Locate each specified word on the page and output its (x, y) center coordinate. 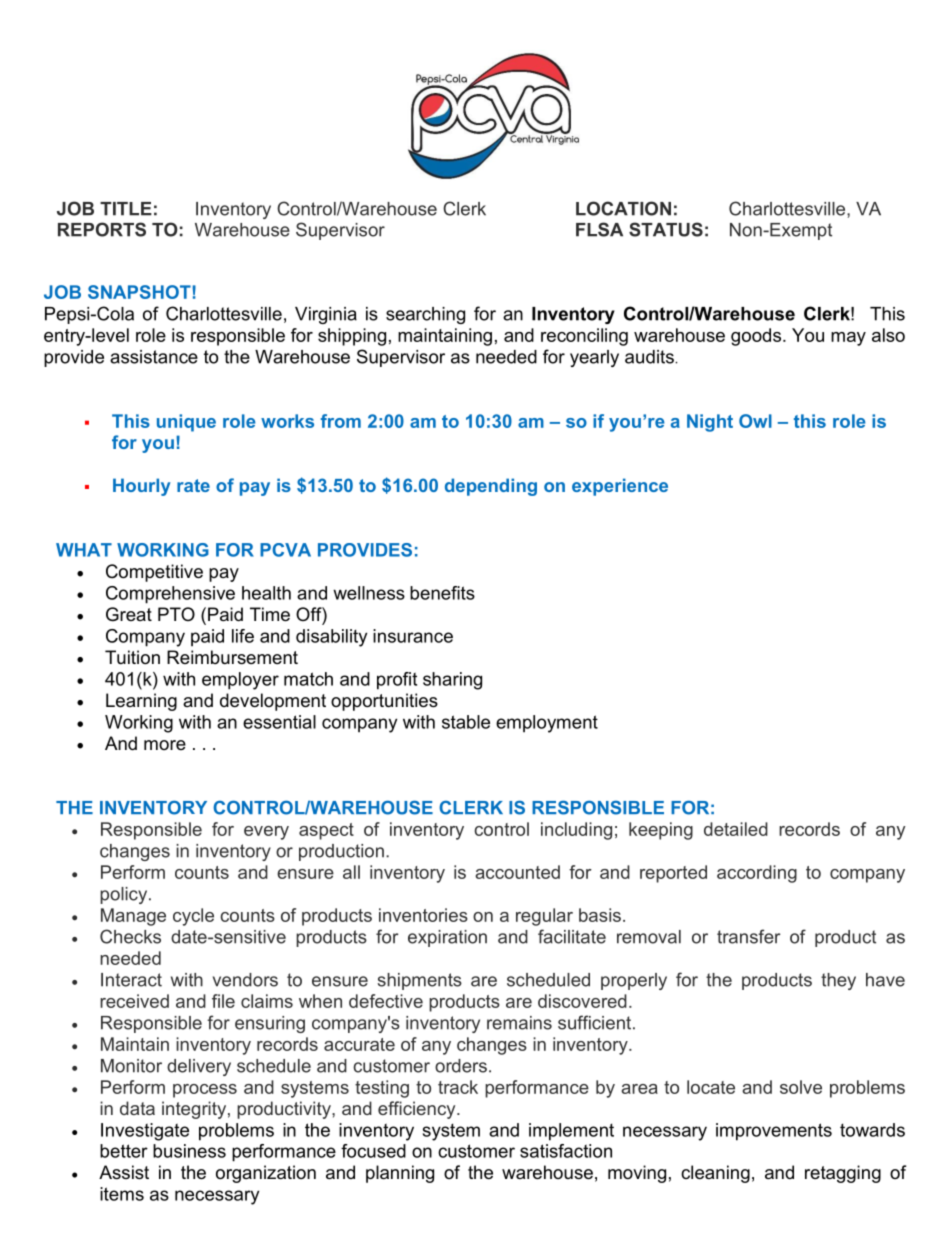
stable (466, 722)
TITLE (126, 209)
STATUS (666, 229)
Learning (141, 702)
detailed (736, 829)
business (189, 1151)
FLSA (599, 229)
